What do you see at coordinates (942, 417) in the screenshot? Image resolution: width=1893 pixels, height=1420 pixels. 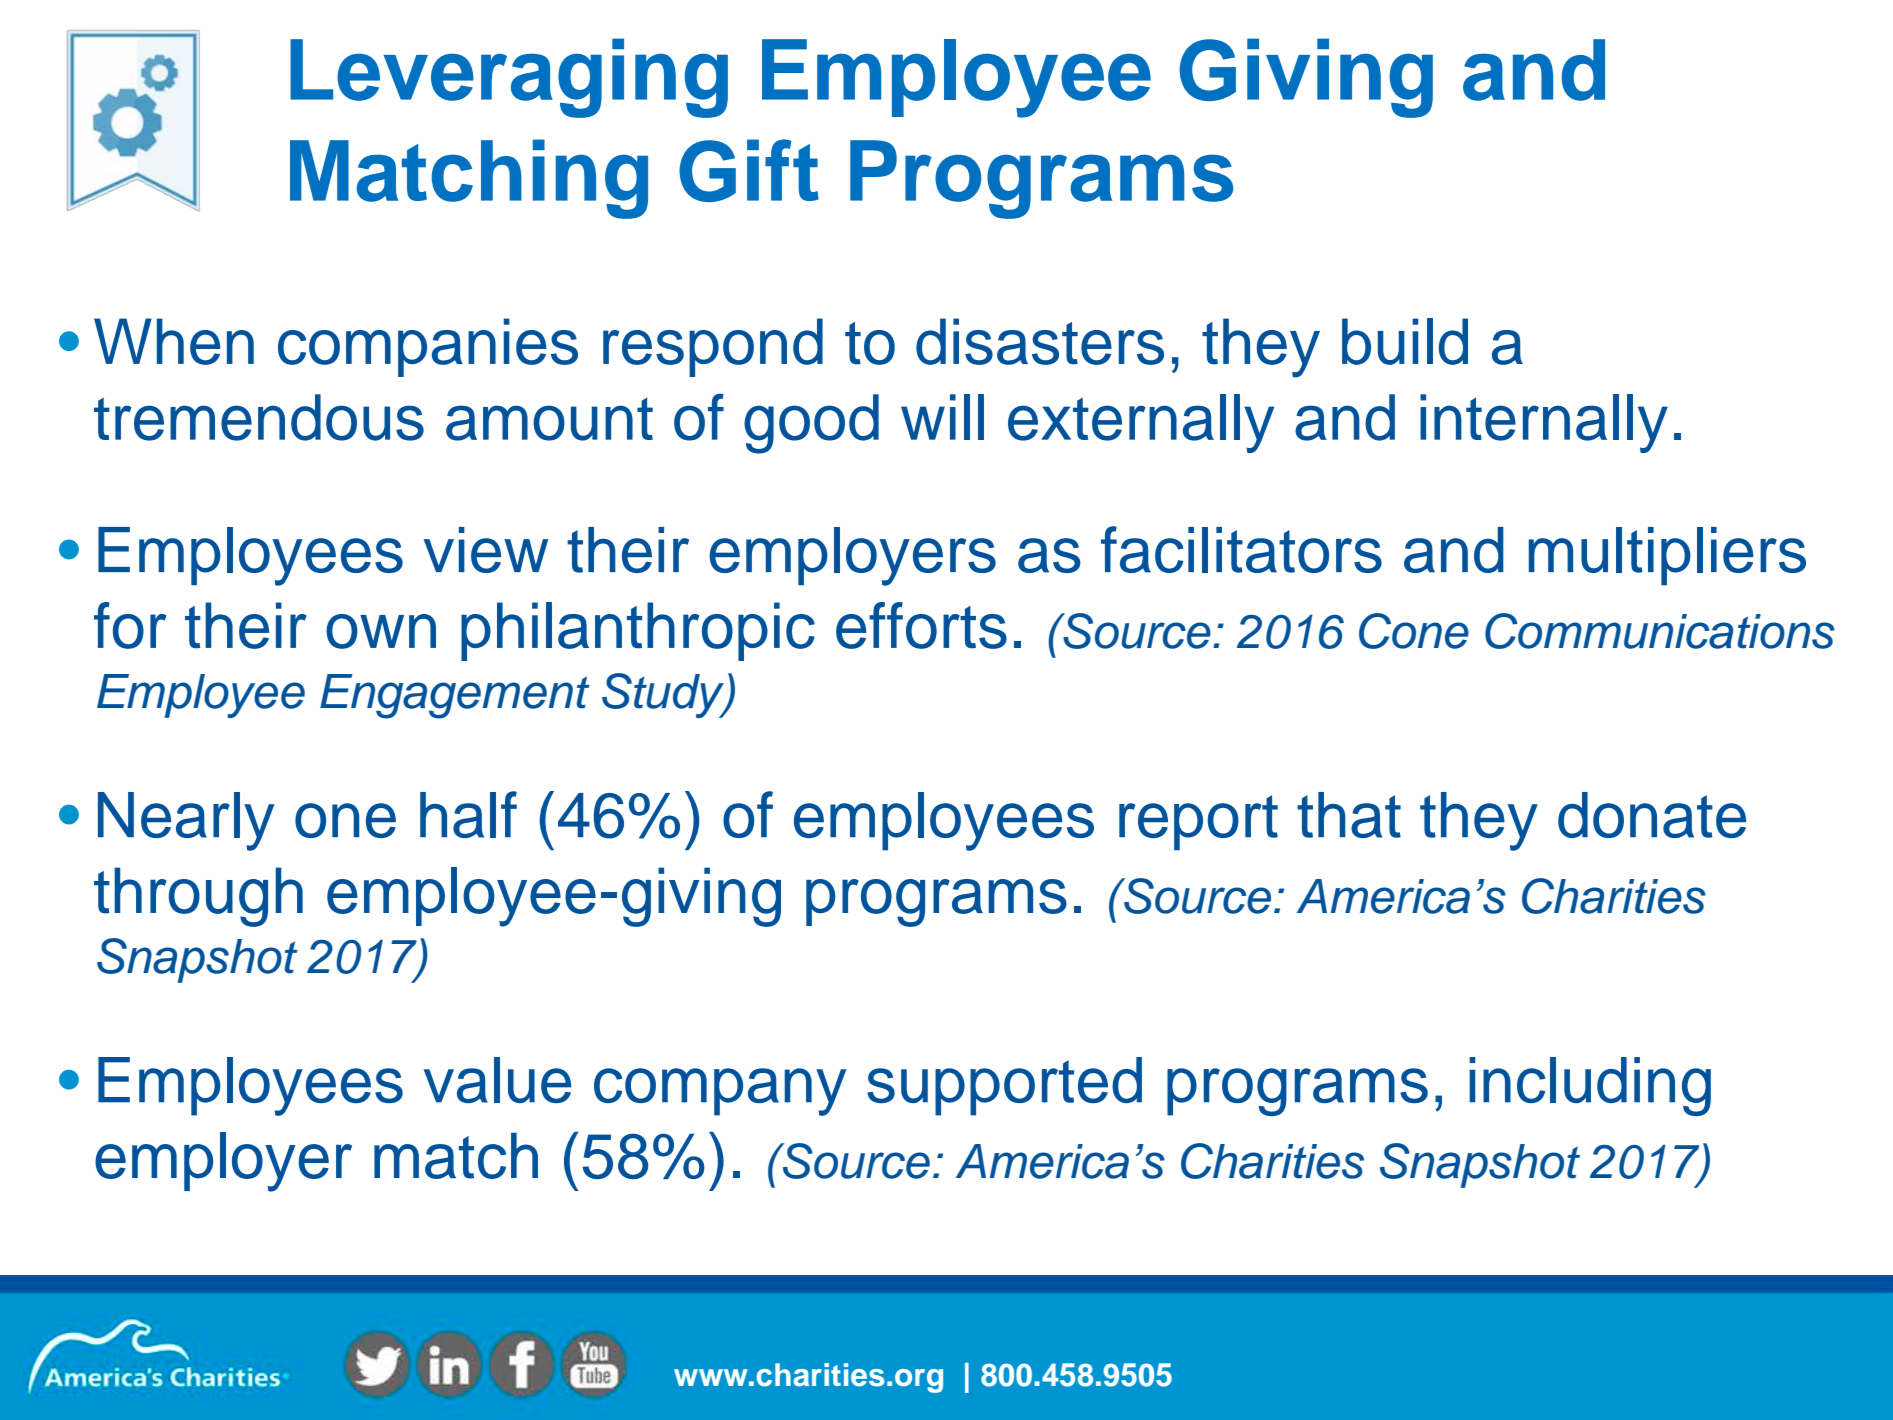 I see `will` at bounding box center [942, 417].
